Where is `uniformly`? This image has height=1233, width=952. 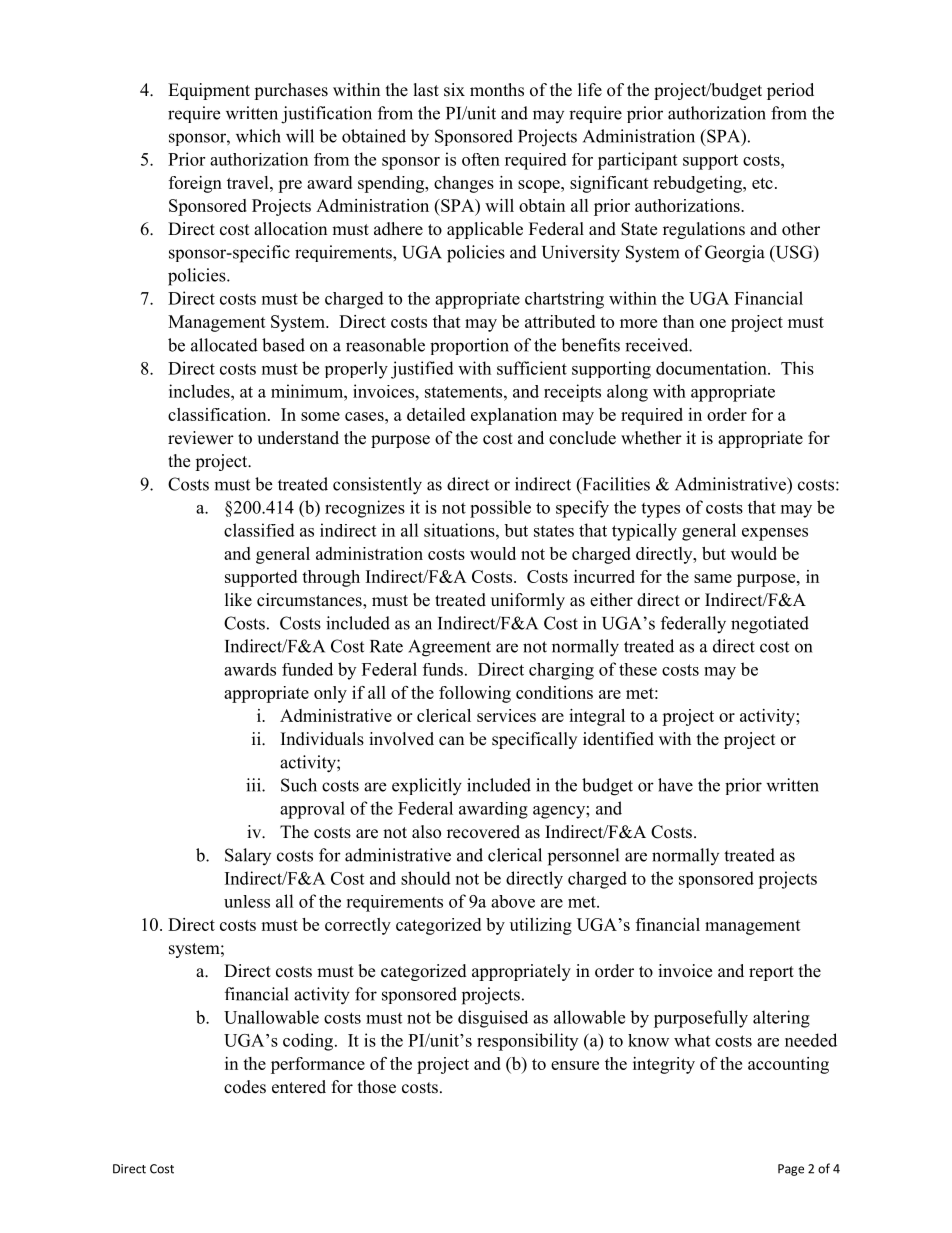 uniformly is located at coordinates (528, 601).
